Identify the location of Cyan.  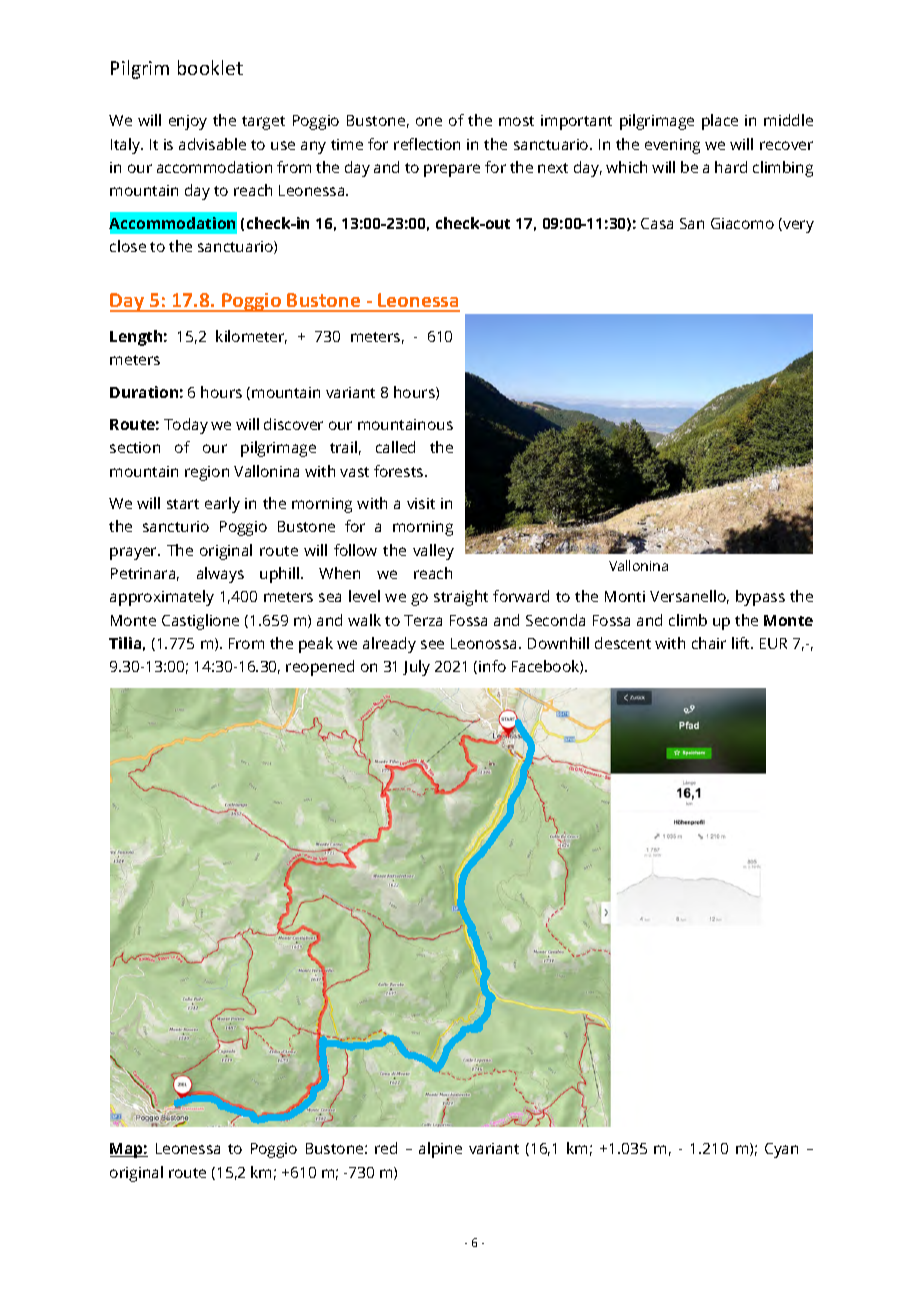
(781, 1150).
